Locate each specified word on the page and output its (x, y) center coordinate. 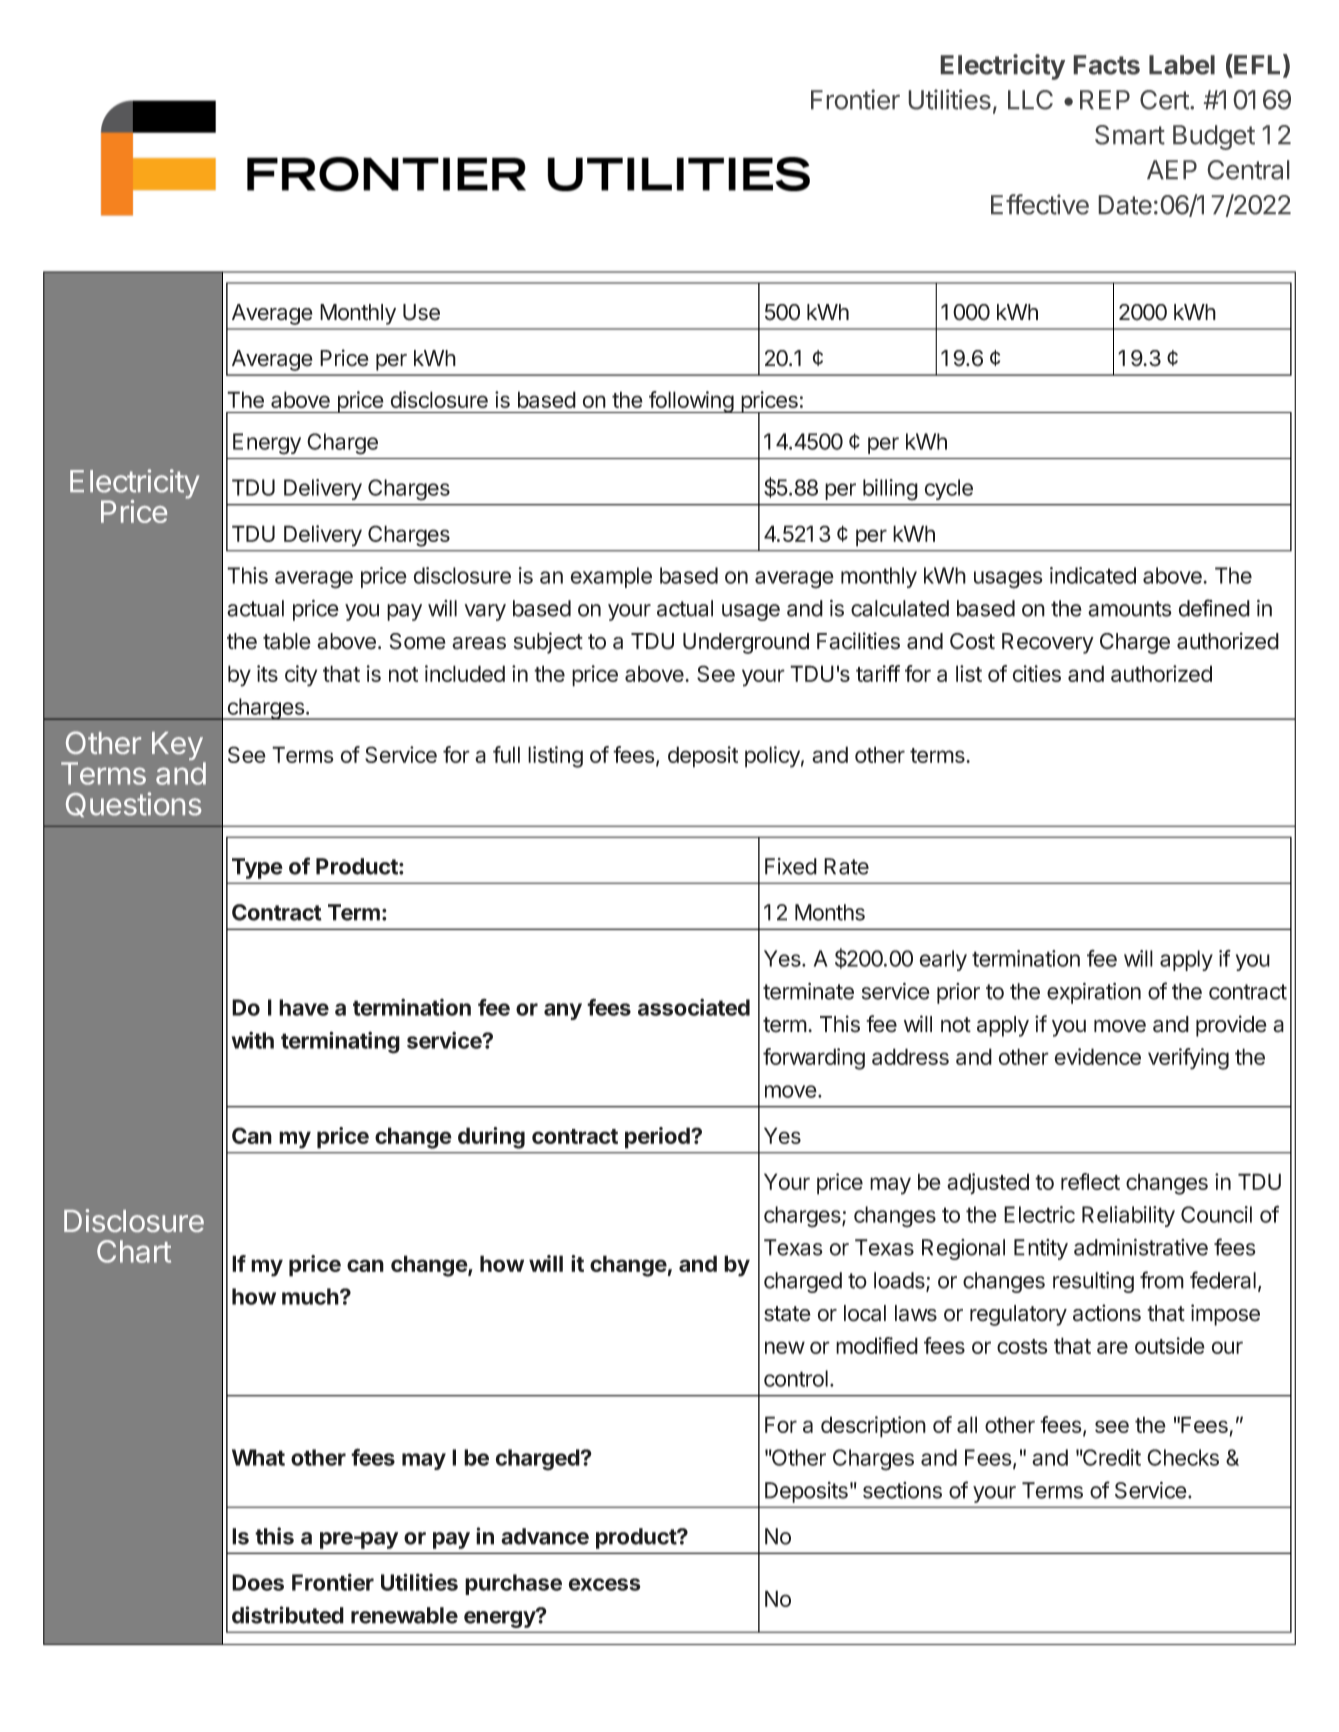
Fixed (791, 866)
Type (257, 868)
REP (1105, 99)
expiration (1094, 993)
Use (421, 312)
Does (258, 1582)
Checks (1183, 1457)
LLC (1030, 100)
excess (604, 1584)
